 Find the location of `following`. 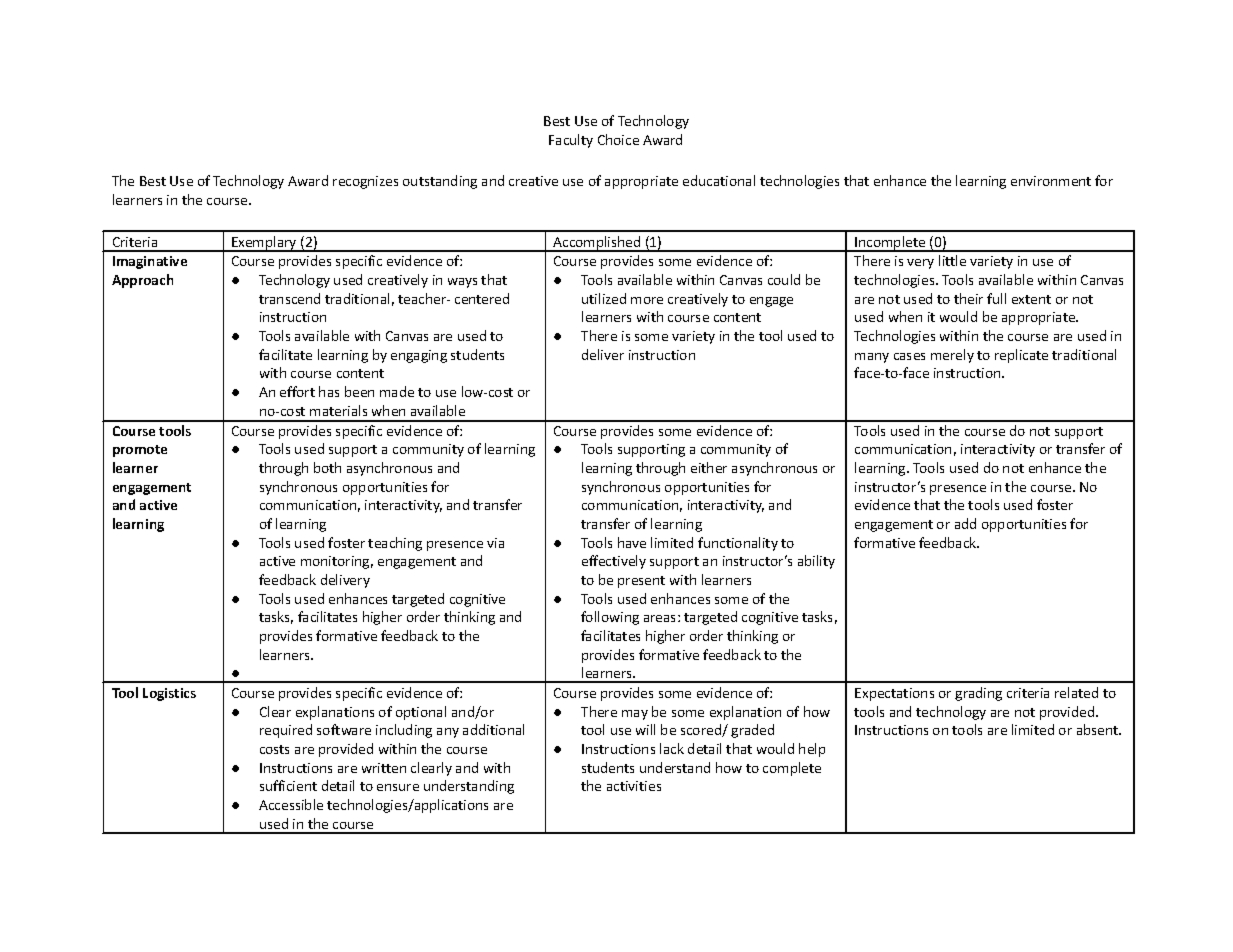

following is located at coordinates (610, 618).
